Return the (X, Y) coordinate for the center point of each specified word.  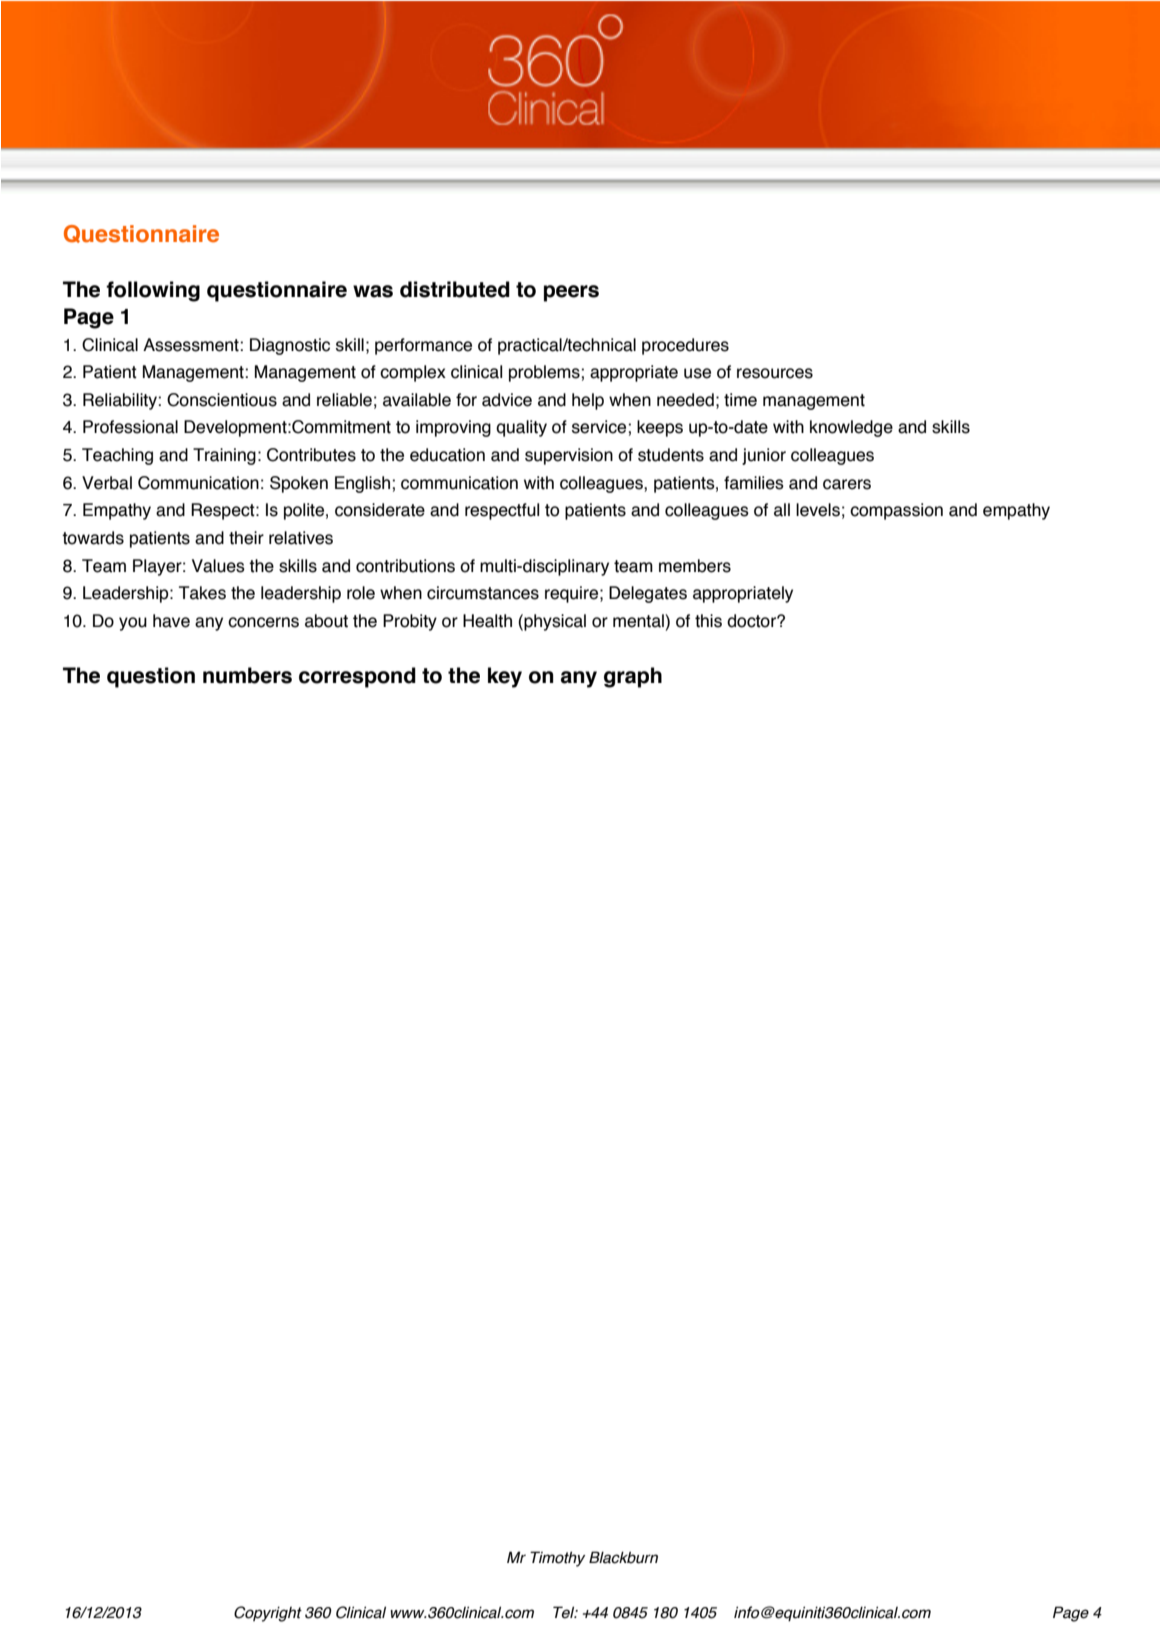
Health (487, 621)
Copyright (268, 1614)
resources (775, 373)
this (708, 621)
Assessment (191, 345)
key (505, 677)
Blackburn (623, 1557)
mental (639, 621)
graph (633, 677)
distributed (455, 289)
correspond (357, 677)
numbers (247, 675)
